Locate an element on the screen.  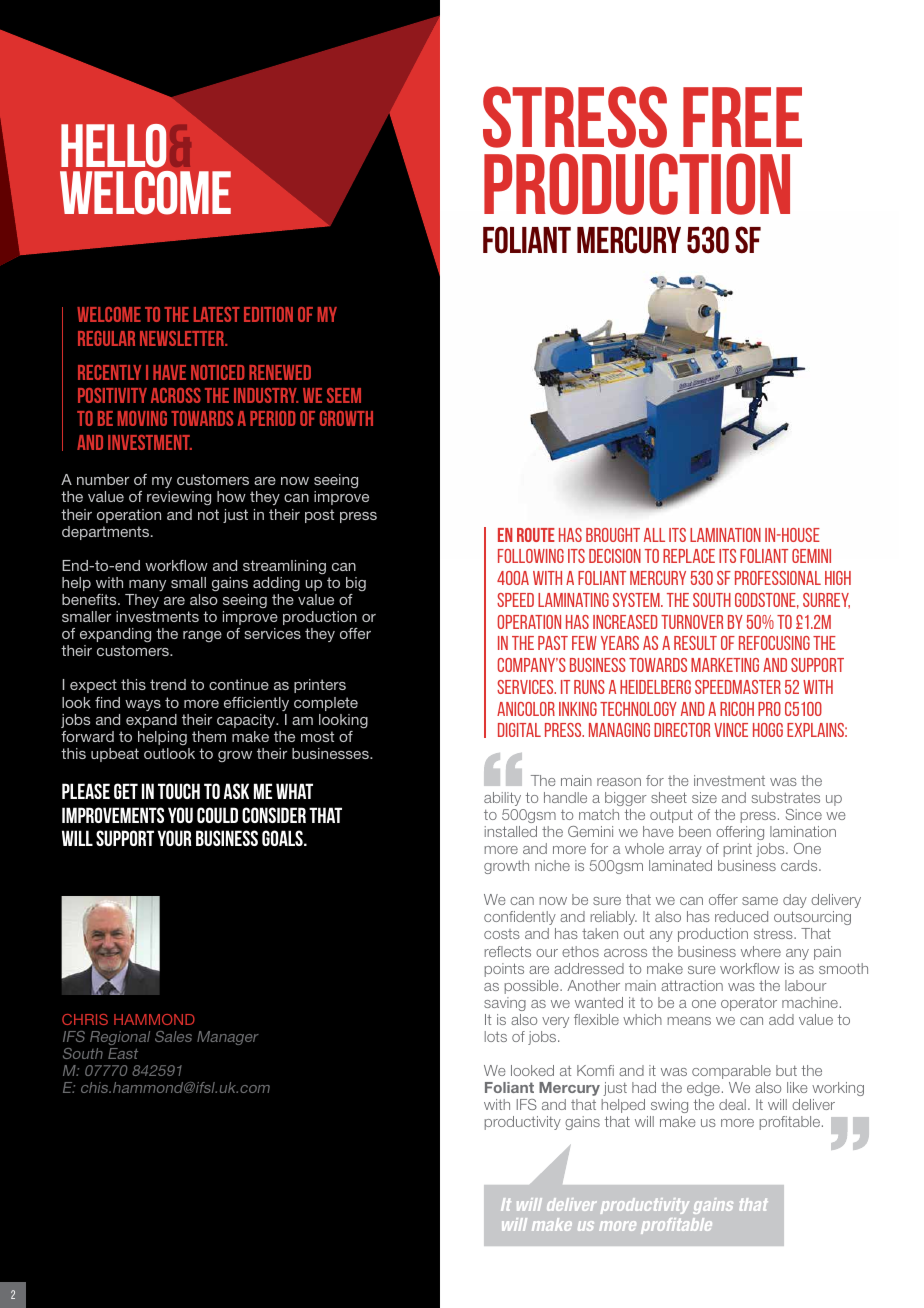
FREE is located at coordinates (742, 117).
